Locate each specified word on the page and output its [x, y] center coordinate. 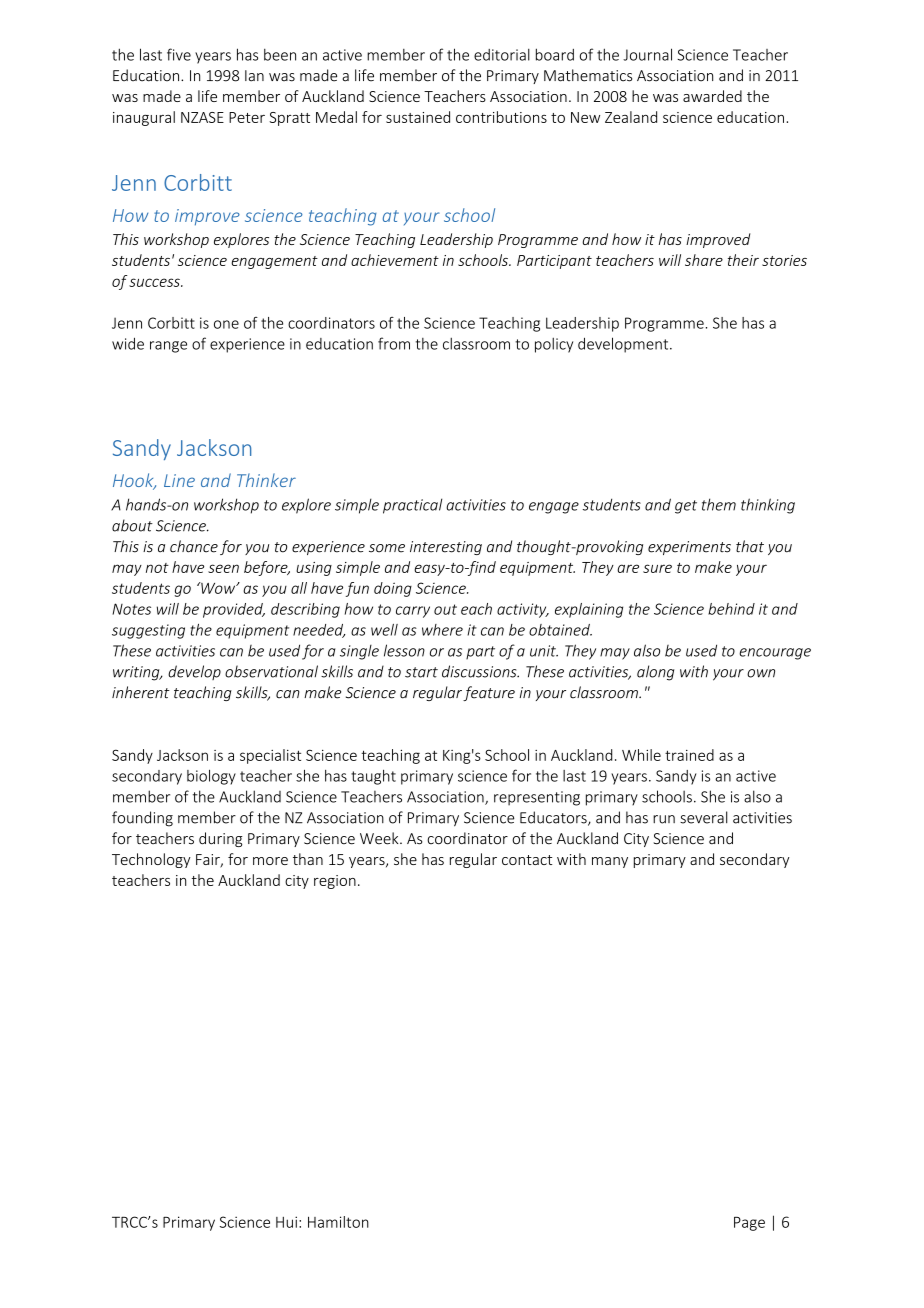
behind [731, 609]
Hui [286, 1222]
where [442, 630]
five [179, 54]
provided [234, 610]
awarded [712, 96]
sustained [418, 117]
